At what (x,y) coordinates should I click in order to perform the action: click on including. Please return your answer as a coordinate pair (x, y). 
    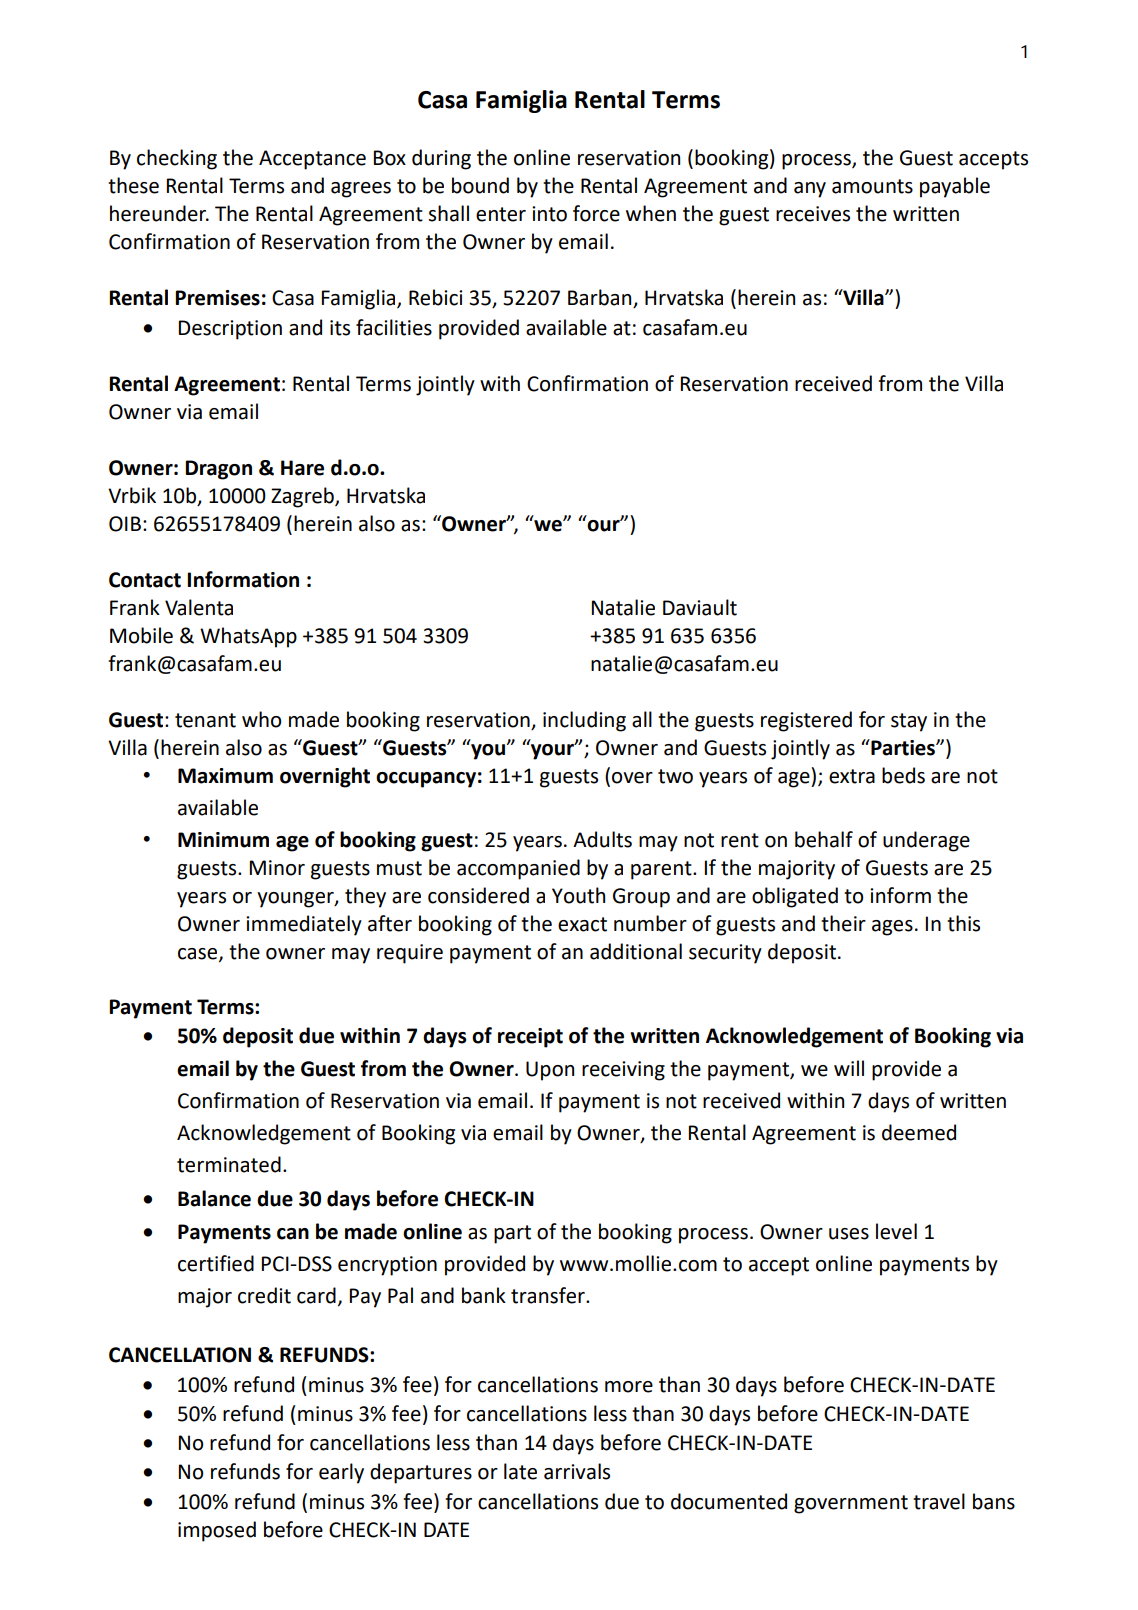
    Looking at the image, I should click on (584, 721).
